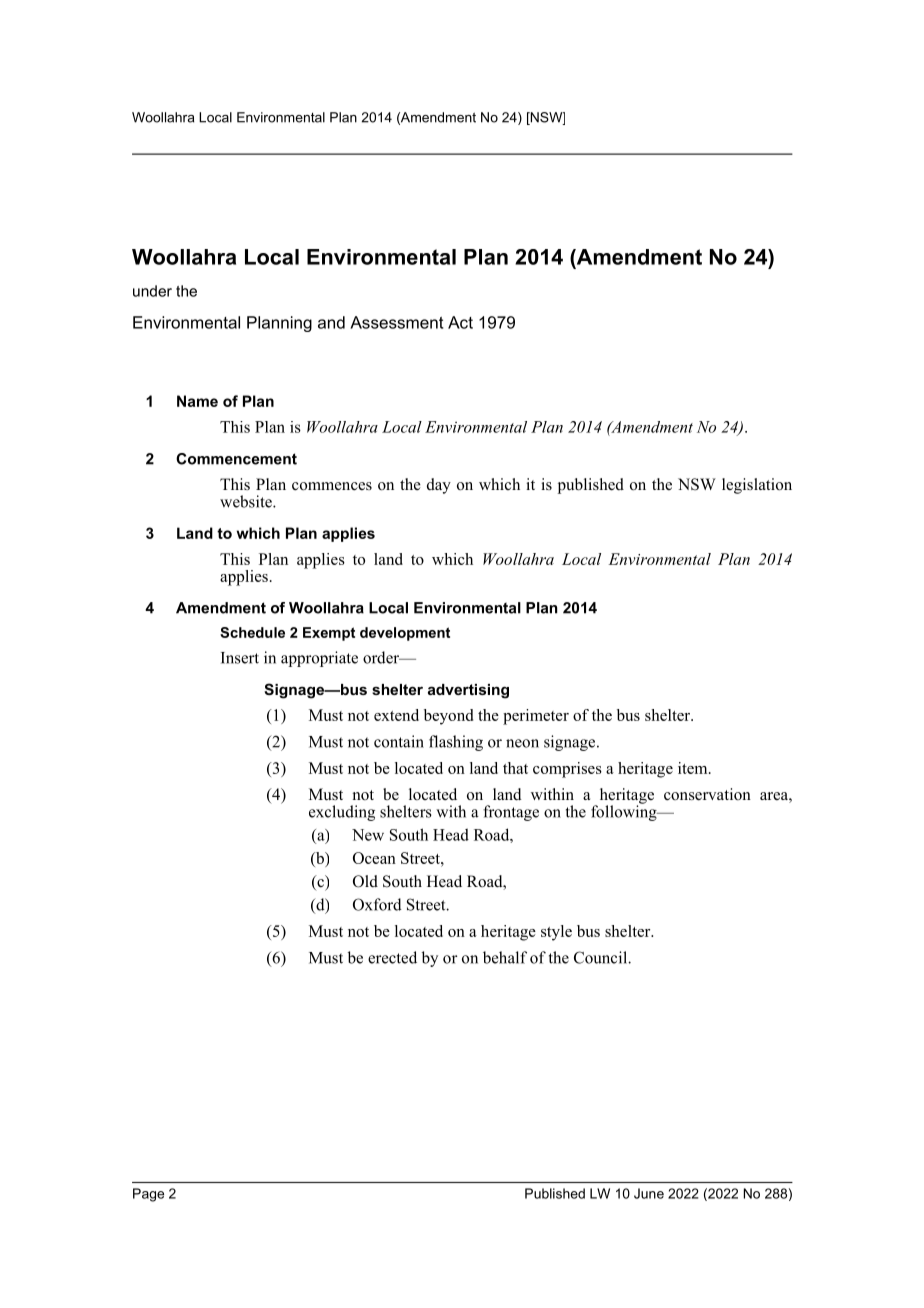  What do you see at coordinates (148, 1195) in the screenshot?
I see `Page` at bounding box center [148, 1195].
